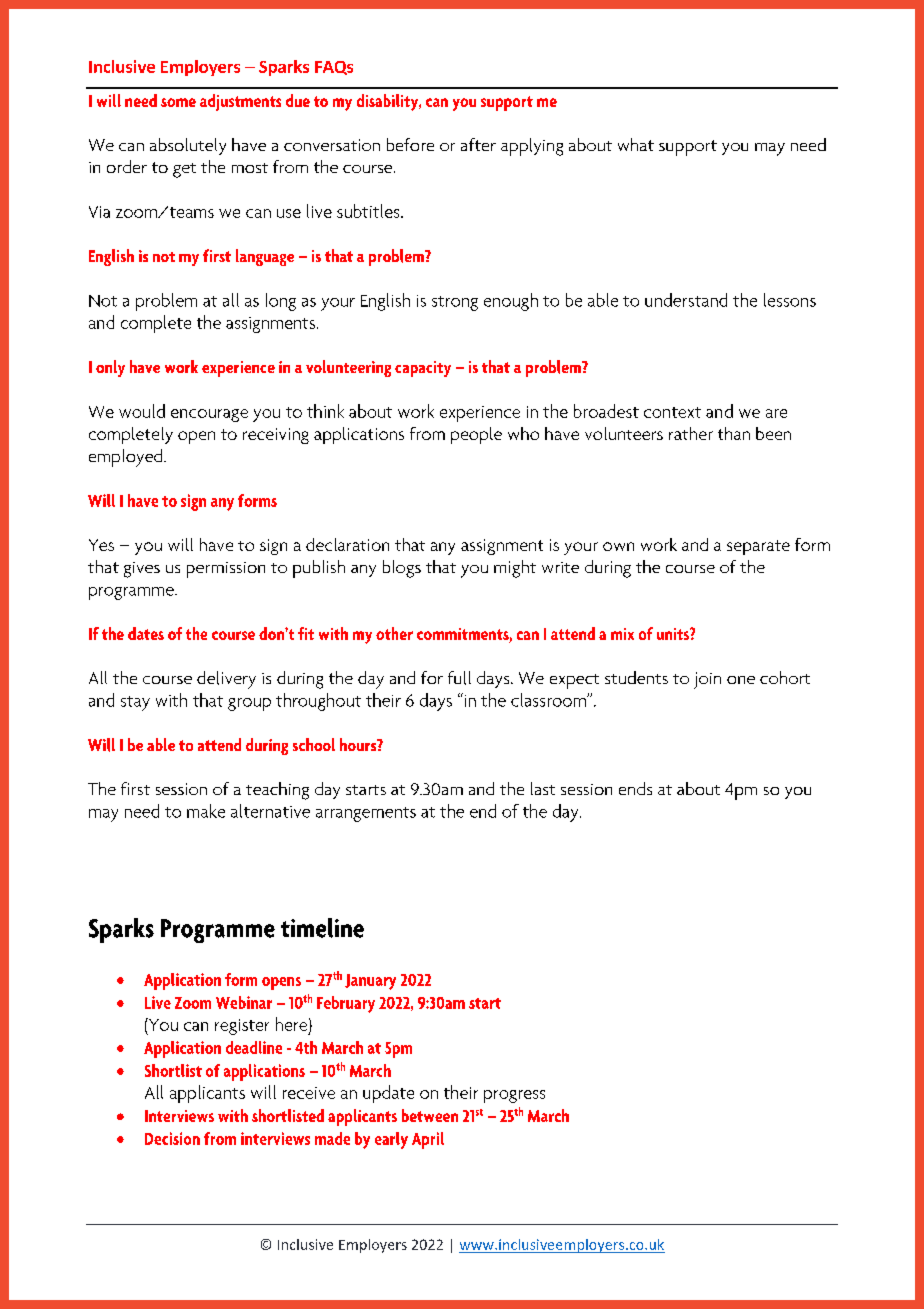  I want to click on absolutely, so click(188, 146).
